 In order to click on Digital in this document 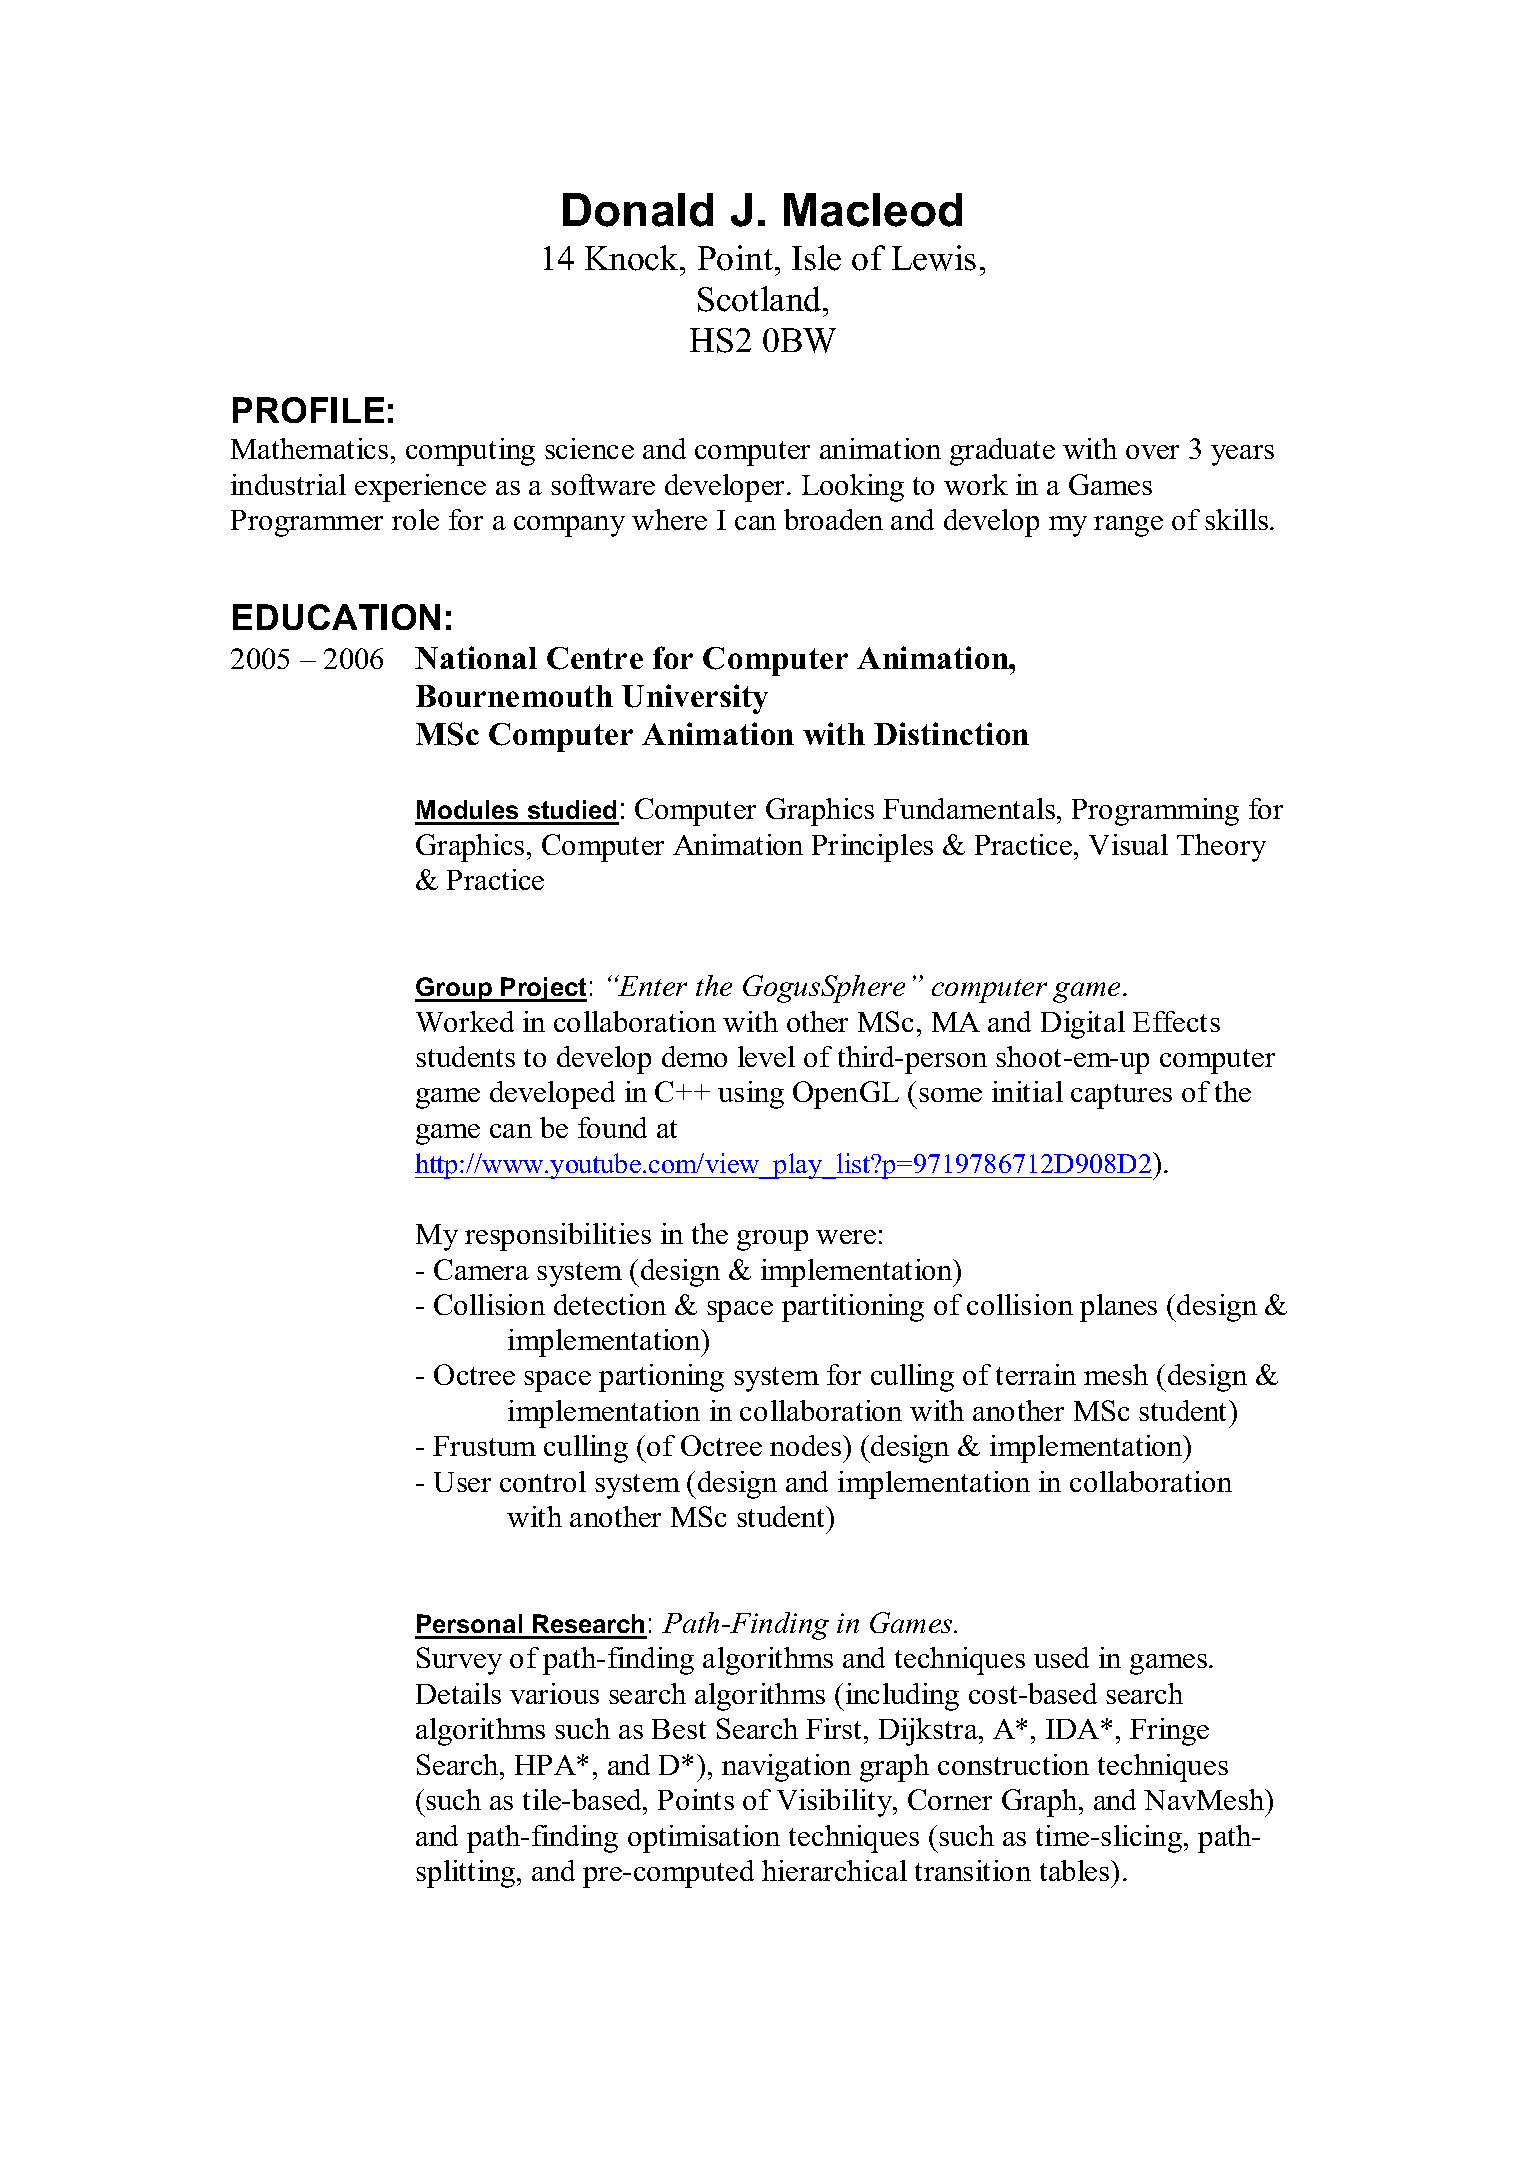, I will do `click(1083, 1025)`.
